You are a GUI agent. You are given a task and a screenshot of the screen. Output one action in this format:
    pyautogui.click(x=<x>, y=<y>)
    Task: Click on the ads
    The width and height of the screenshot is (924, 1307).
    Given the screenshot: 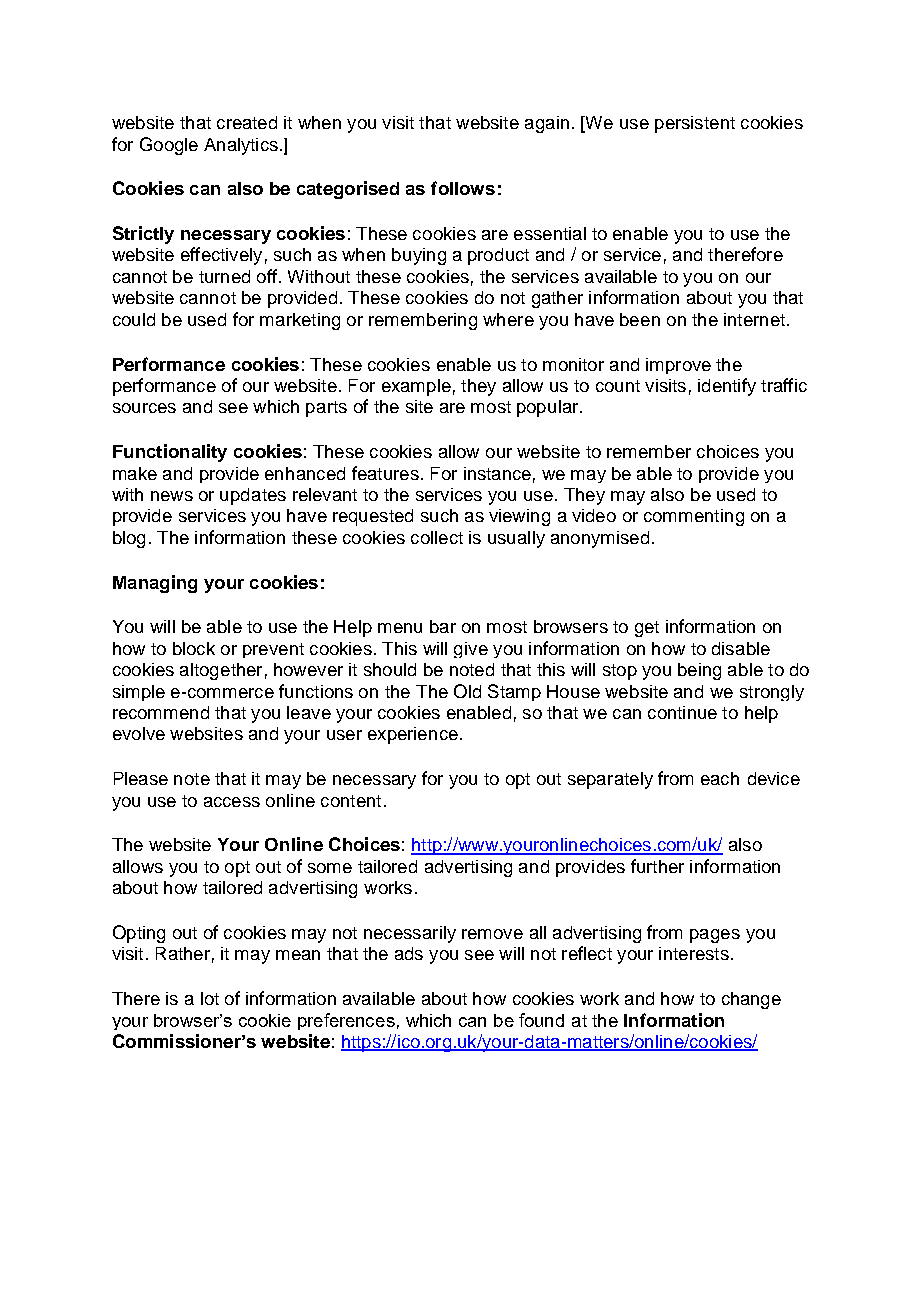 What is the action you would take?
    pyautogui.click(x=409, y=953)
